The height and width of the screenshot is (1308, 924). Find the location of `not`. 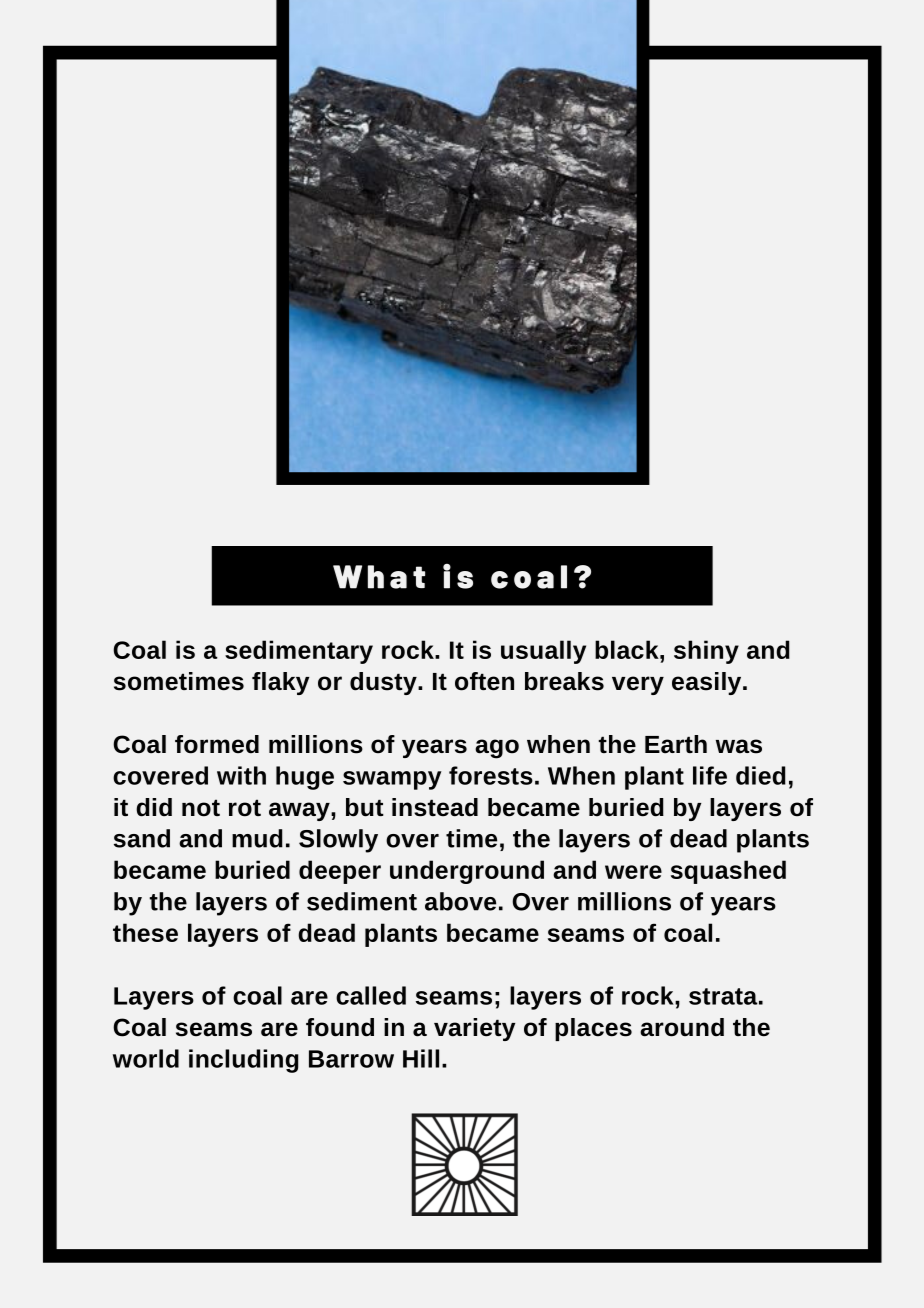

not is located at coordinates (201, 808).
